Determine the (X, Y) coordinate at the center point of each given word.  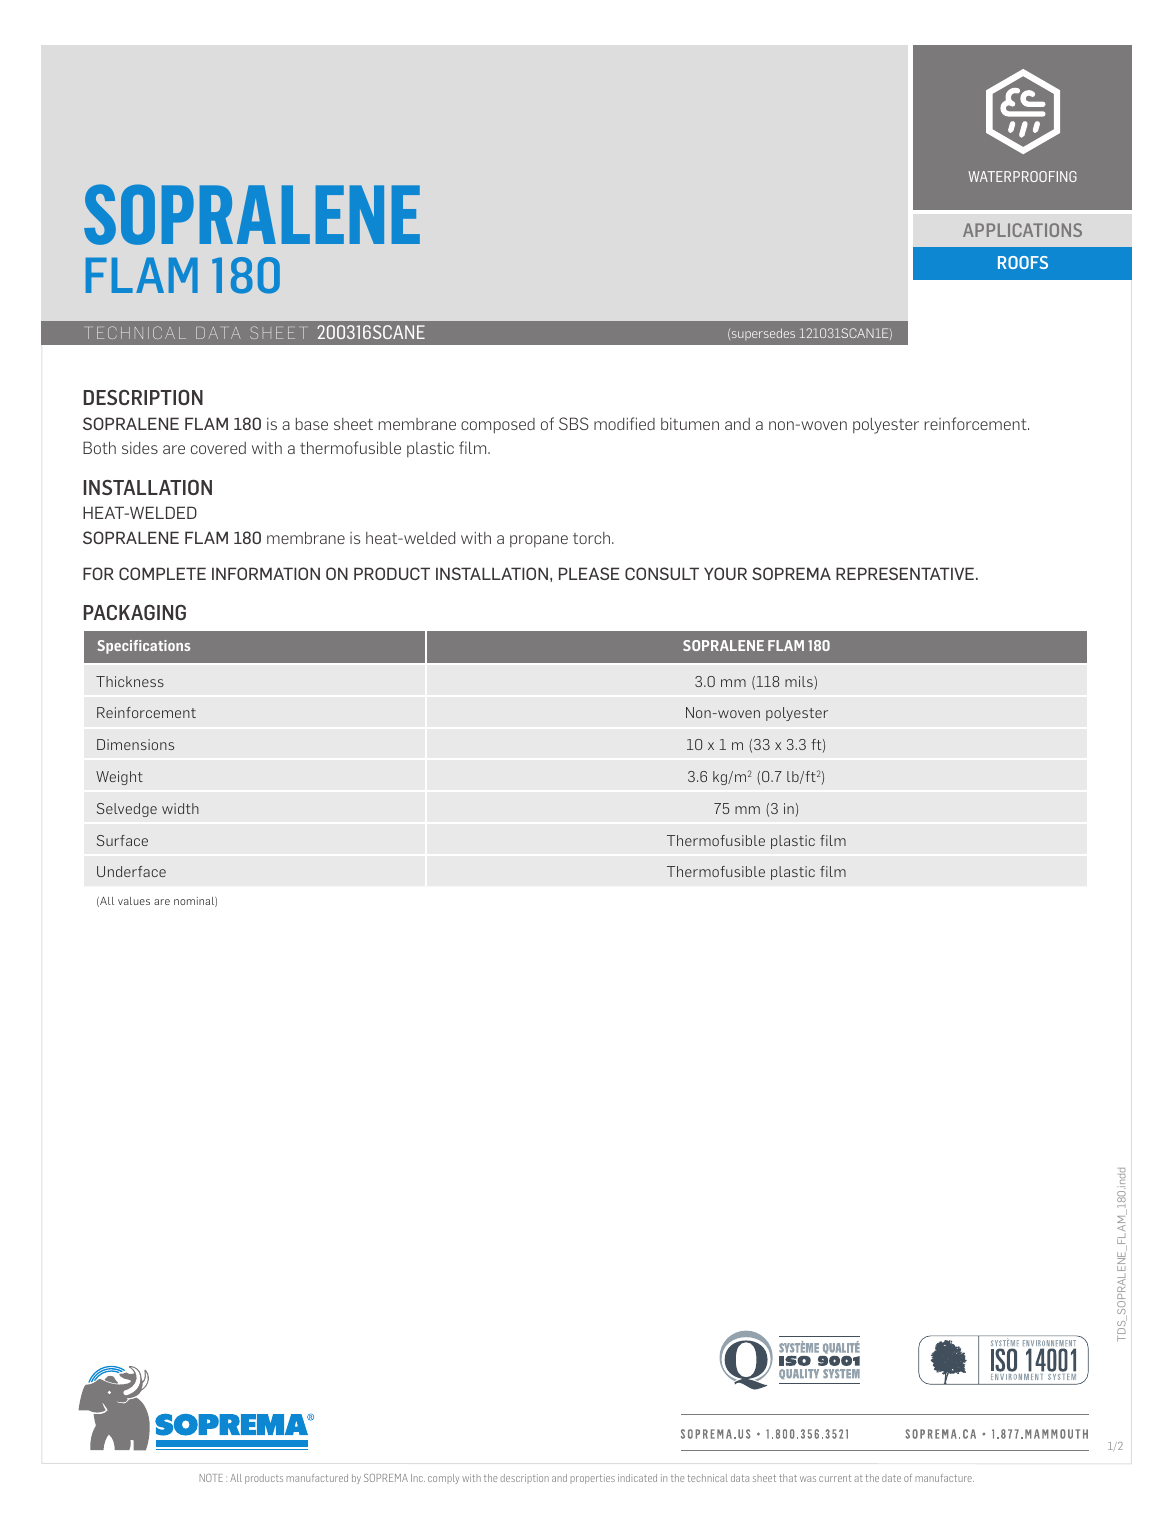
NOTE (211, 1478)
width (180, 808)
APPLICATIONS (1022, 230)
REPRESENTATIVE (905, 573)
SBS (574, 423)
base (312, 424)
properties (593, 1479)
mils (800, 683)
